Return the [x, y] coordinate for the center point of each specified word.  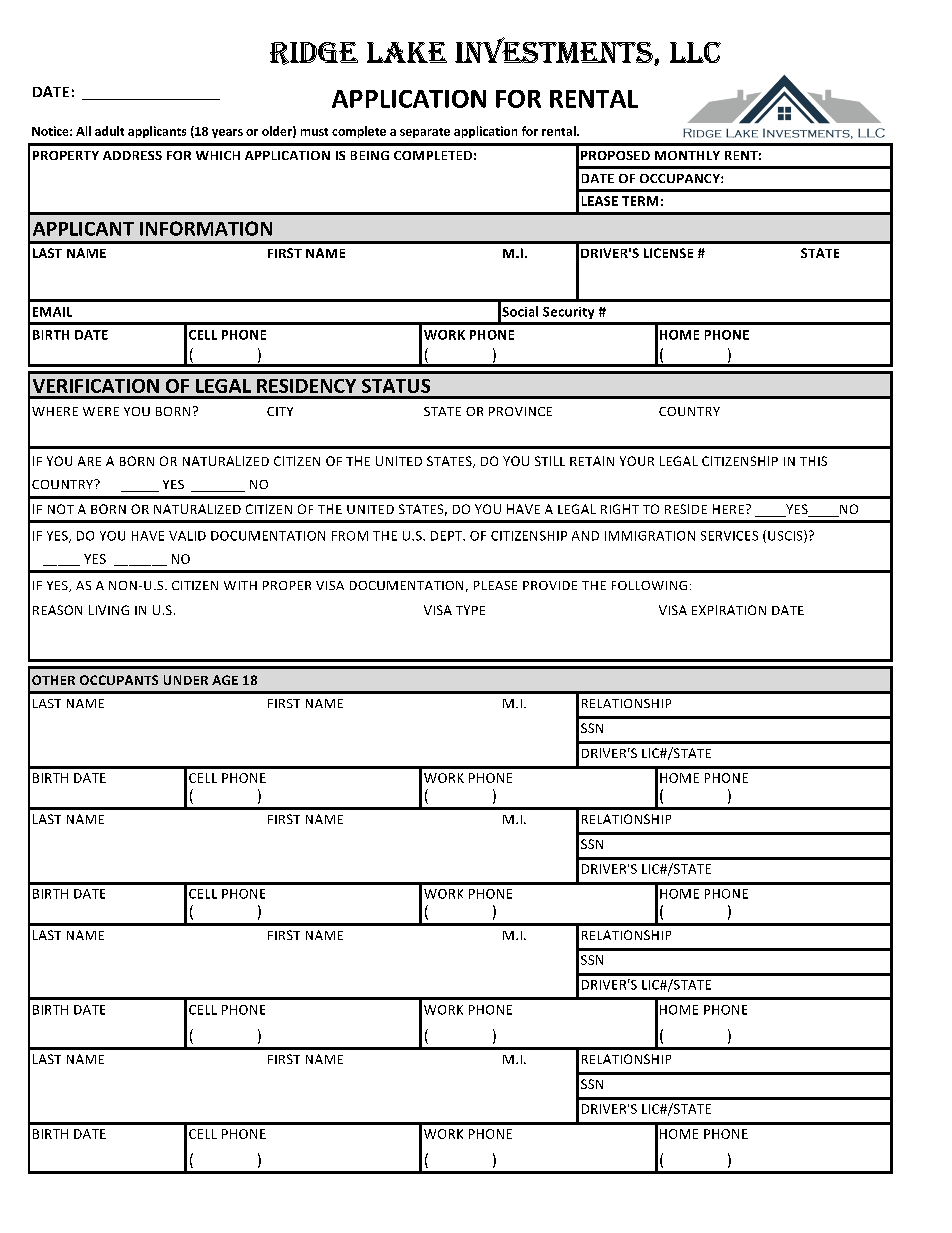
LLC [695, 52]
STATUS [396, 386]
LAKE [407, 52]
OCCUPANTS [119, 680]
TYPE [470, 610]
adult [109, 131]
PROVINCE [520, 411]
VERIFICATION [96, 386]
